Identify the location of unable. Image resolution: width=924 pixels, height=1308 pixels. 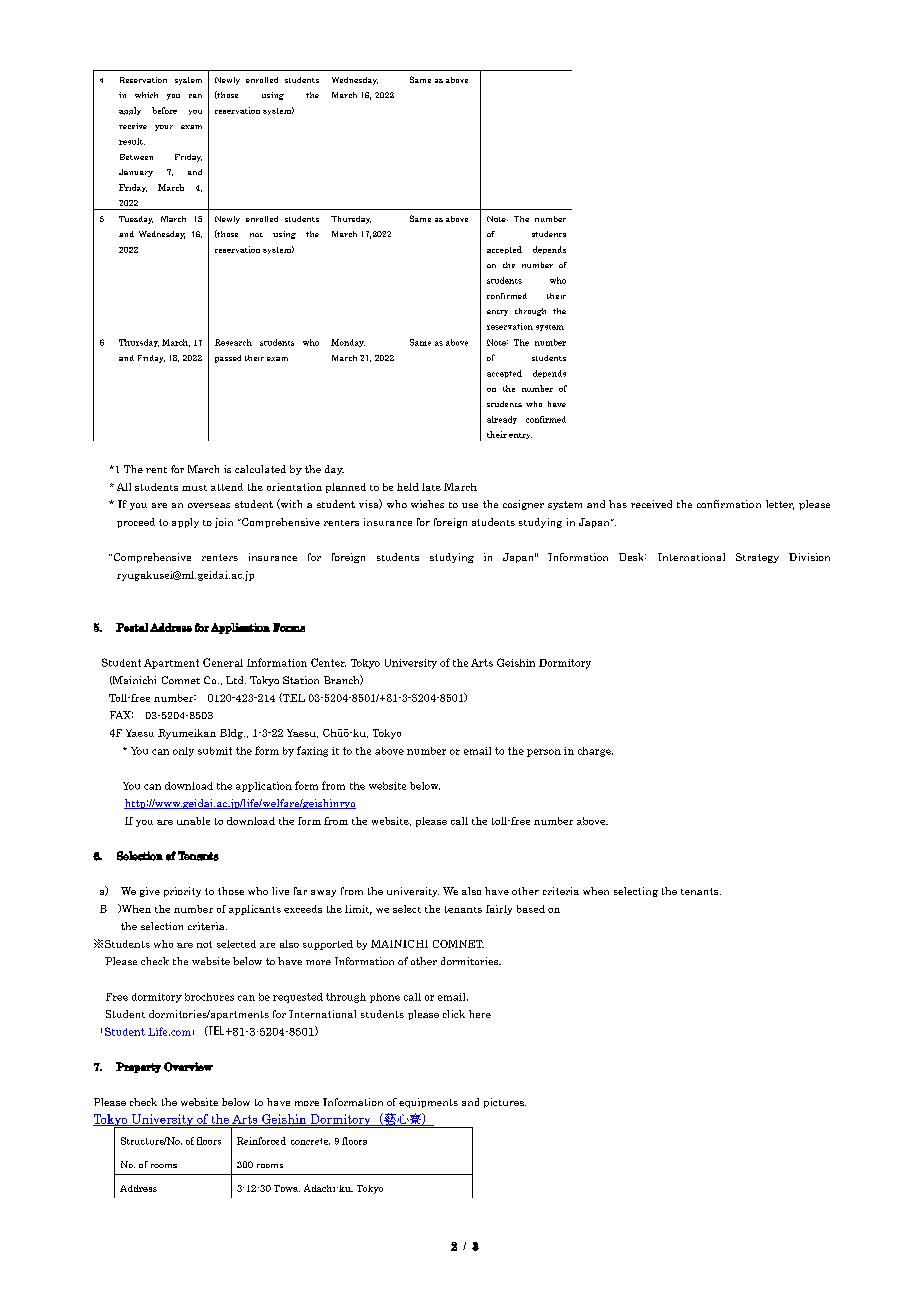
(193, 821).
